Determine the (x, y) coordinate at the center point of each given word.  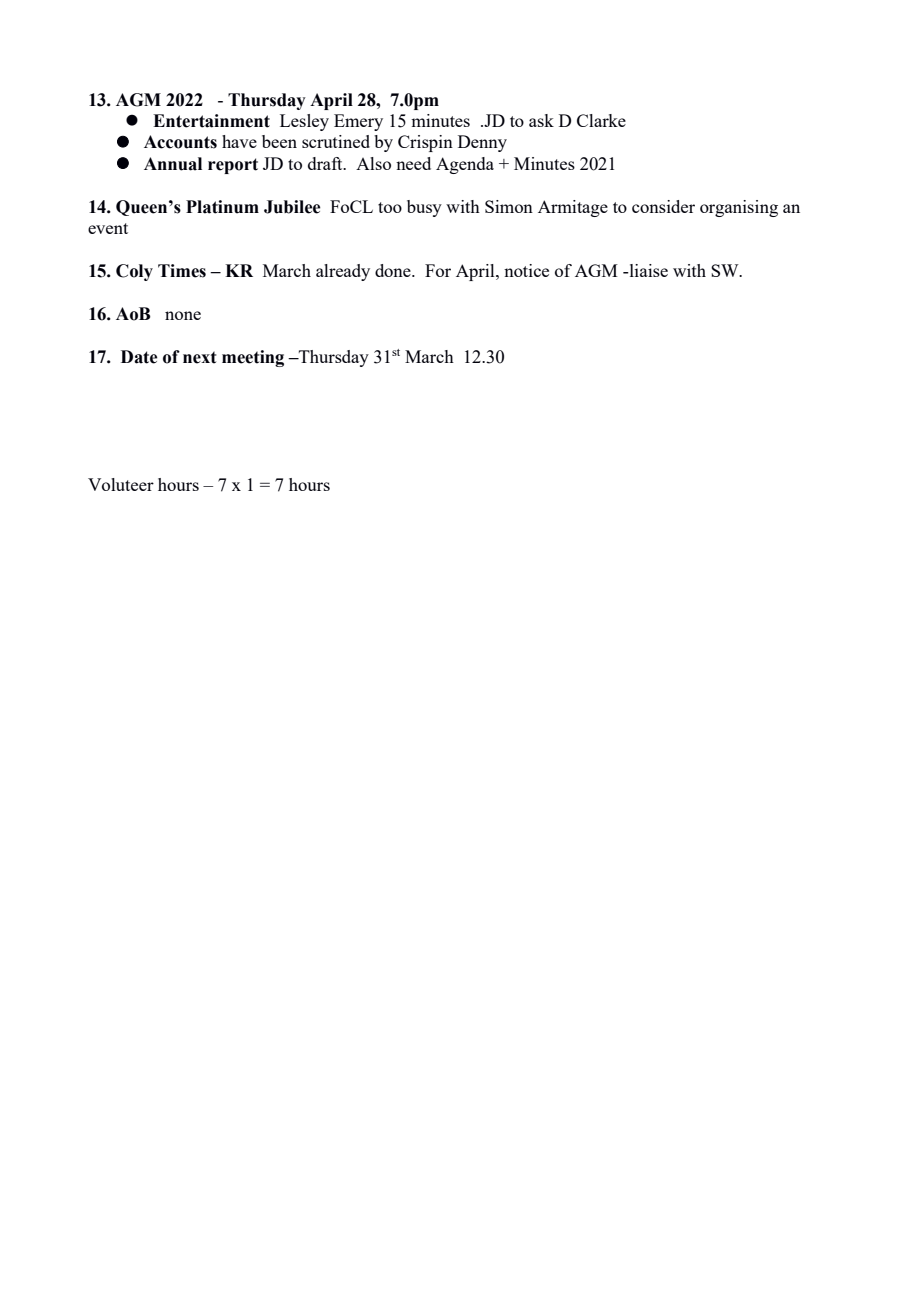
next (199, 357)
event (108, 228)
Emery (358, 122)
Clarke (601, 120)
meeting (253, 358)
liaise (647, 270)
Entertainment (211, 121)
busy (424, 208)
